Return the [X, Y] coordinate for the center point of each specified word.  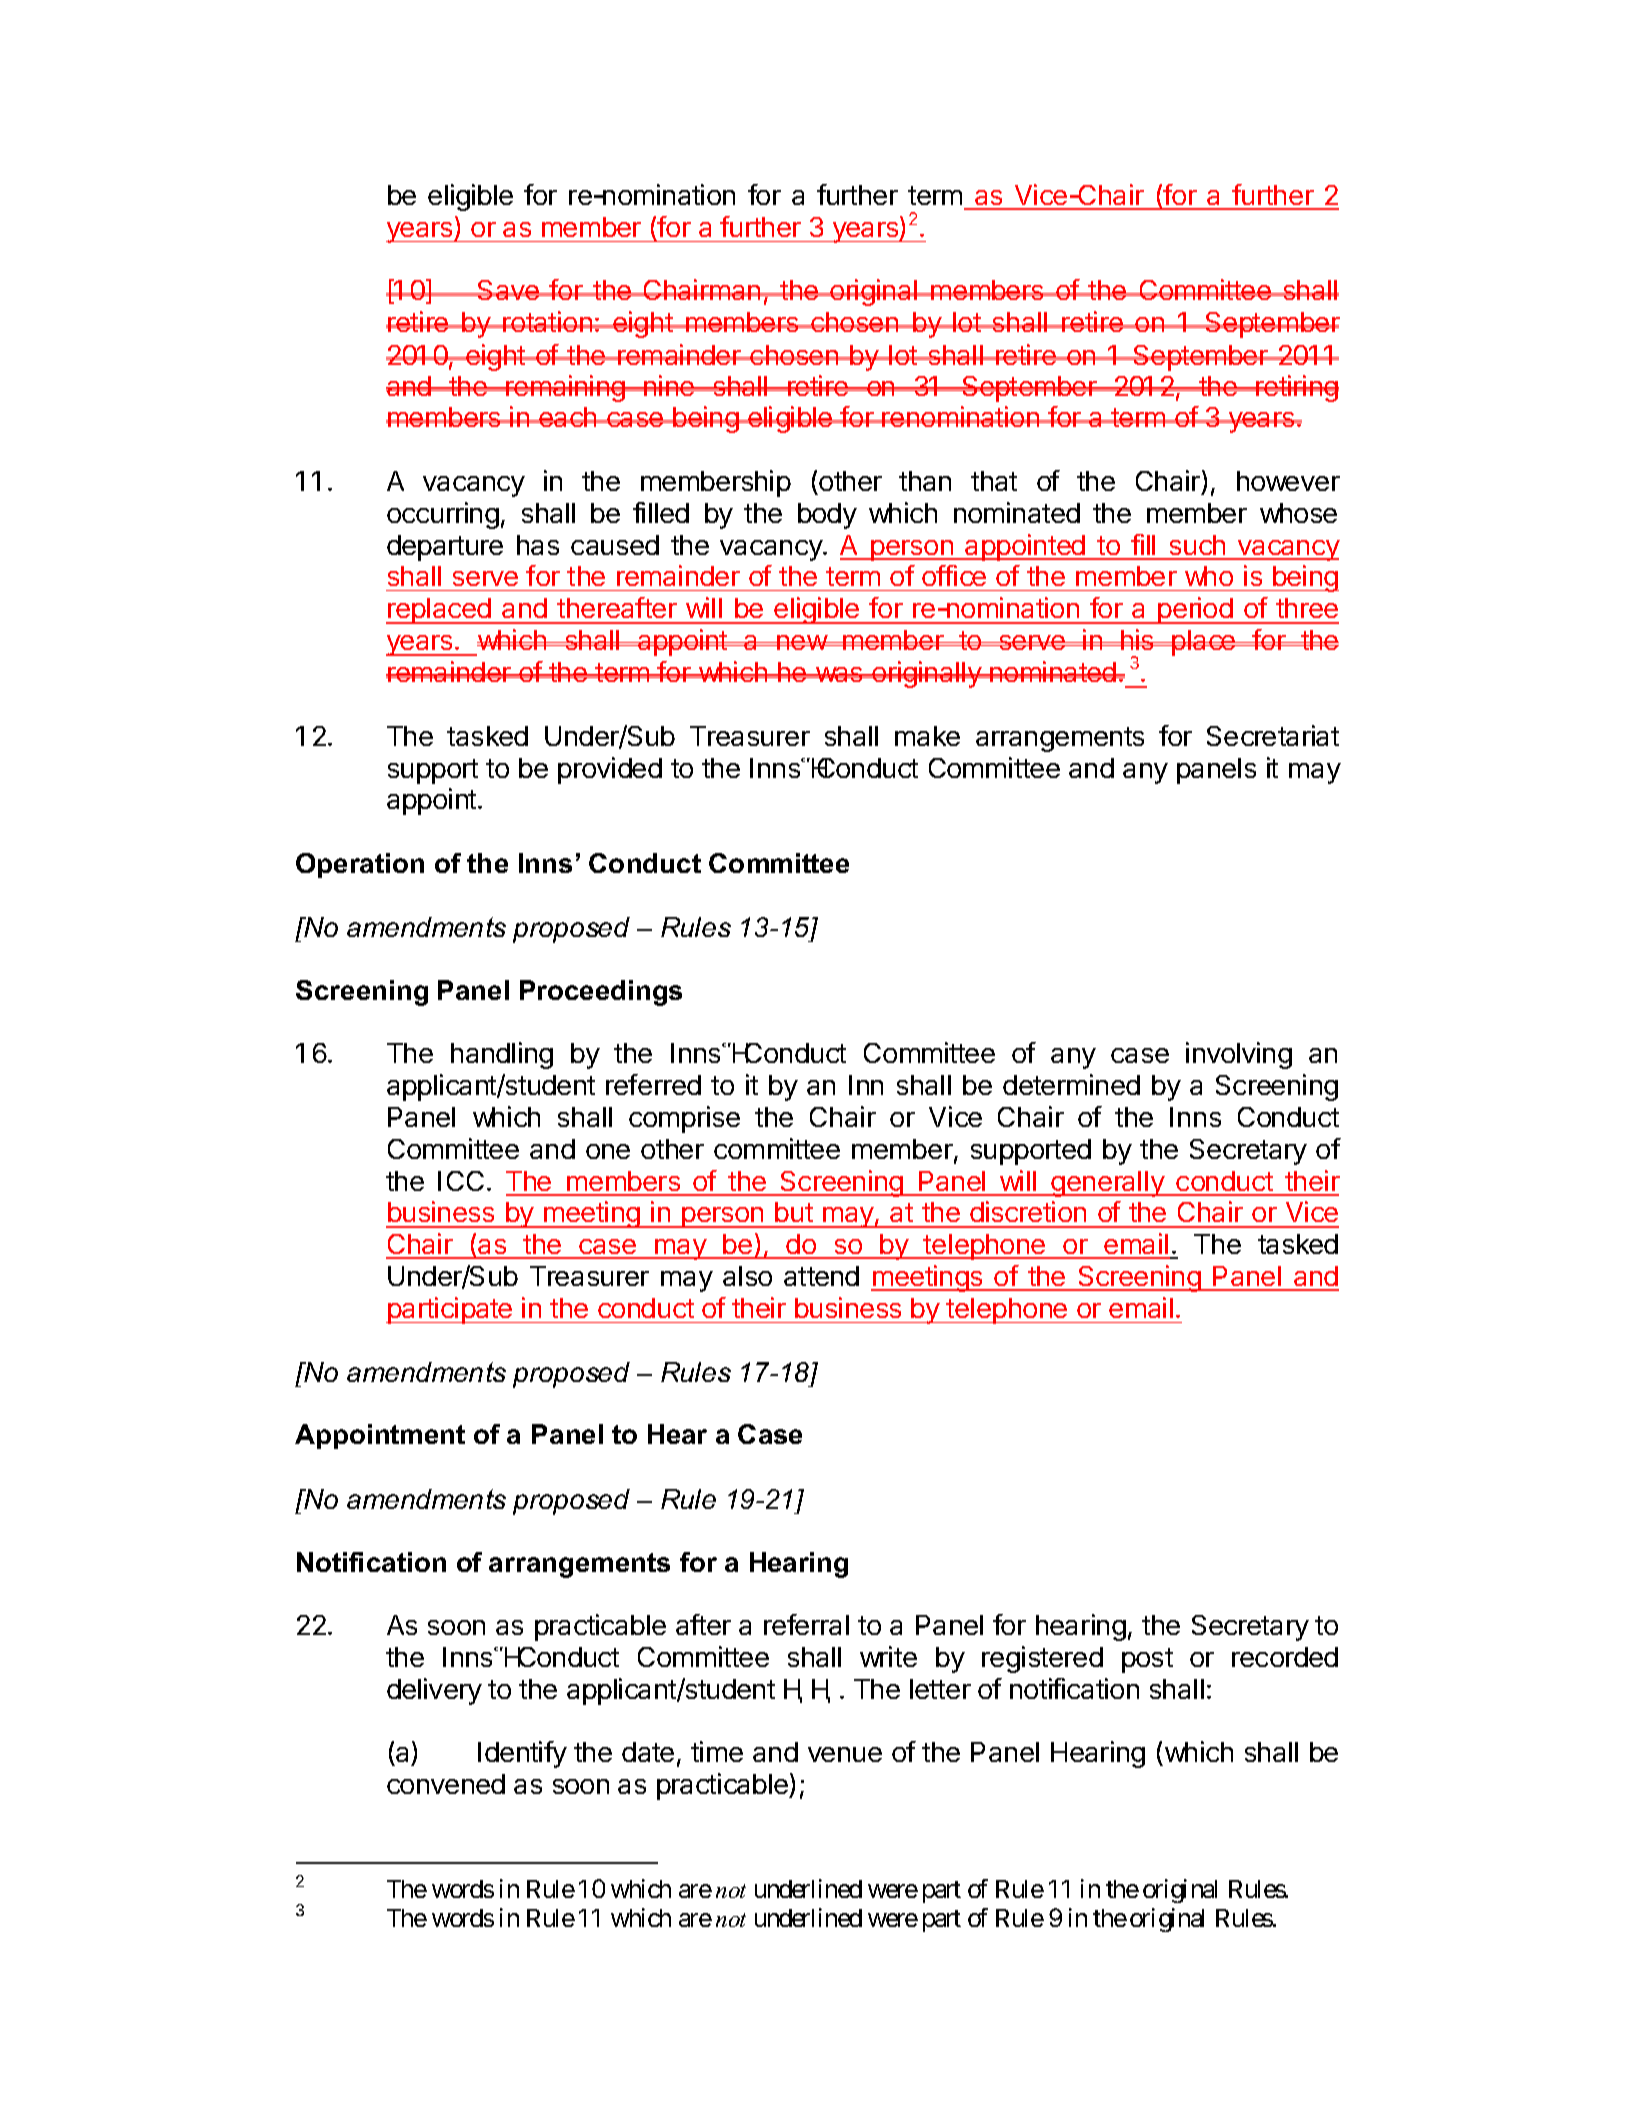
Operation [360, 865]
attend [821, 1276]
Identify [522, 1754]
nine [669, 385]
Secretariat [1273, 735]
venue [845, 1754]
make [927, 736]
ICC [461, 1181]
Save [508, 290]
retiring [1297, 388]
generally [1108, 1184]
